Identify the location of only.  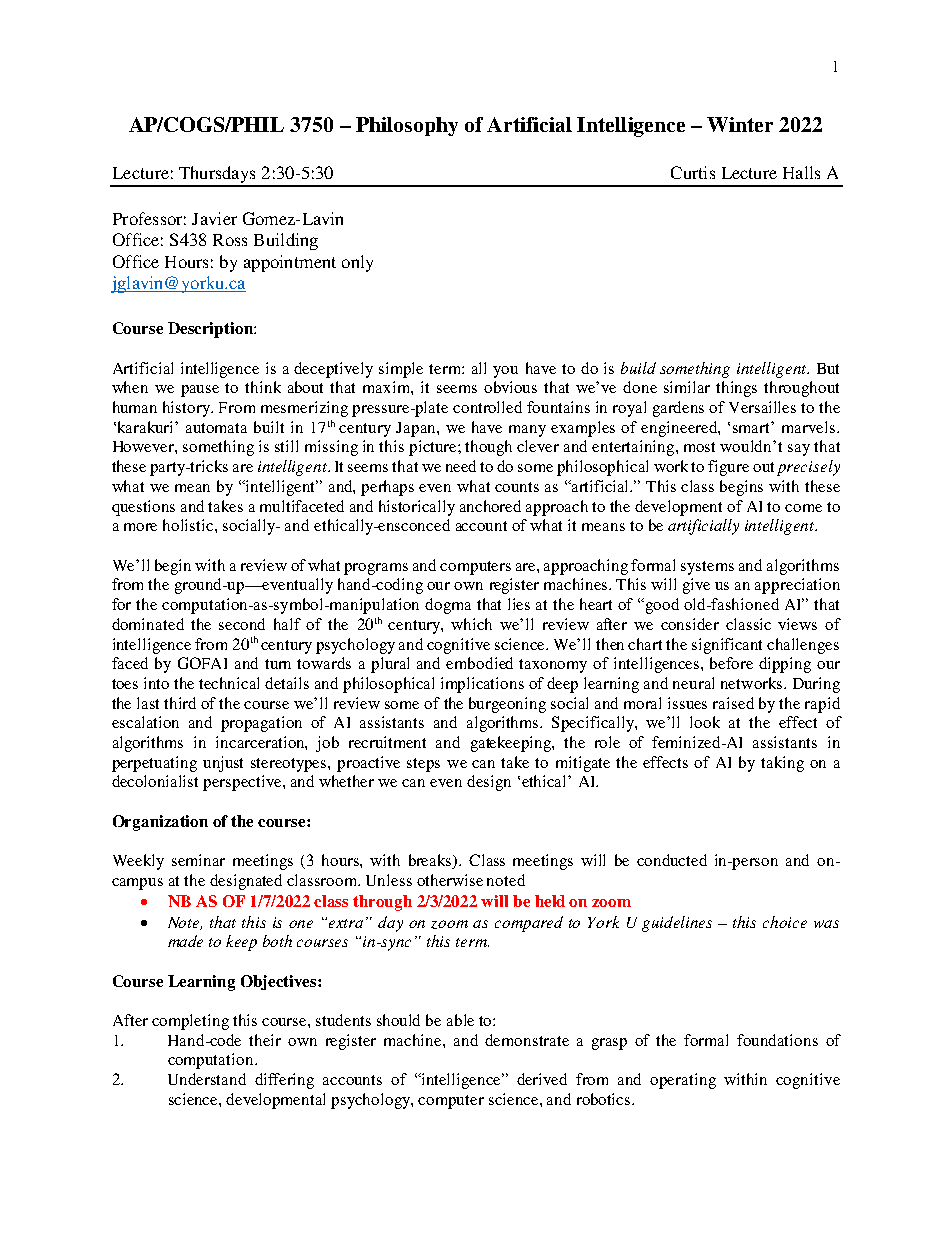
(357, 263).
